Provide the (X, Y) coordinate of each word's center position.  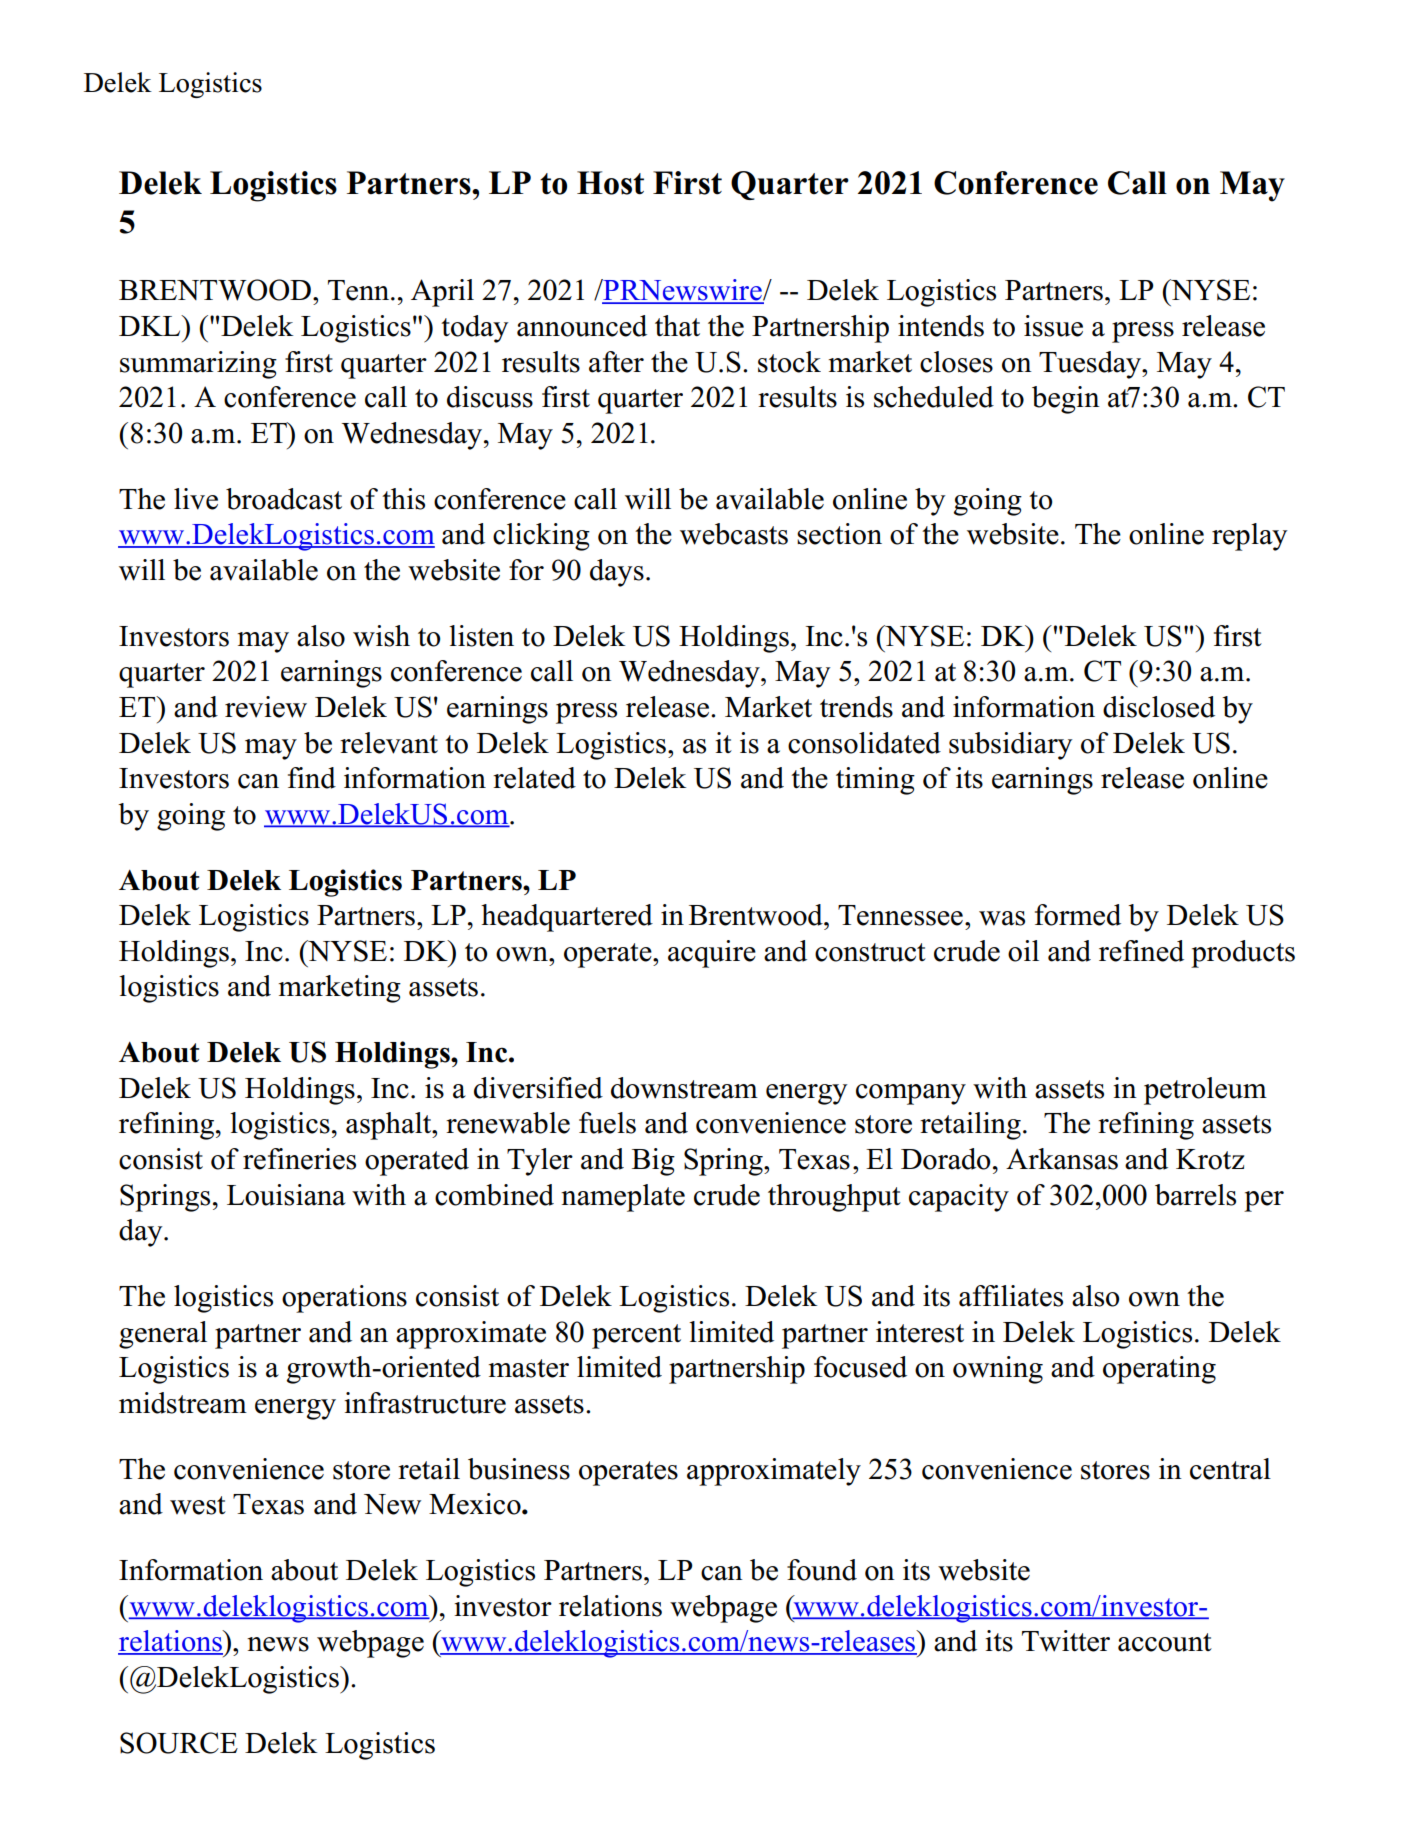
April (442, 293)
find (312, 778)
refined (1141, 951)
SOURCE (179, 1743)
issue (1053, 326)
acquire (712, 954)
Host (610, 183)
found (822, 1570)
